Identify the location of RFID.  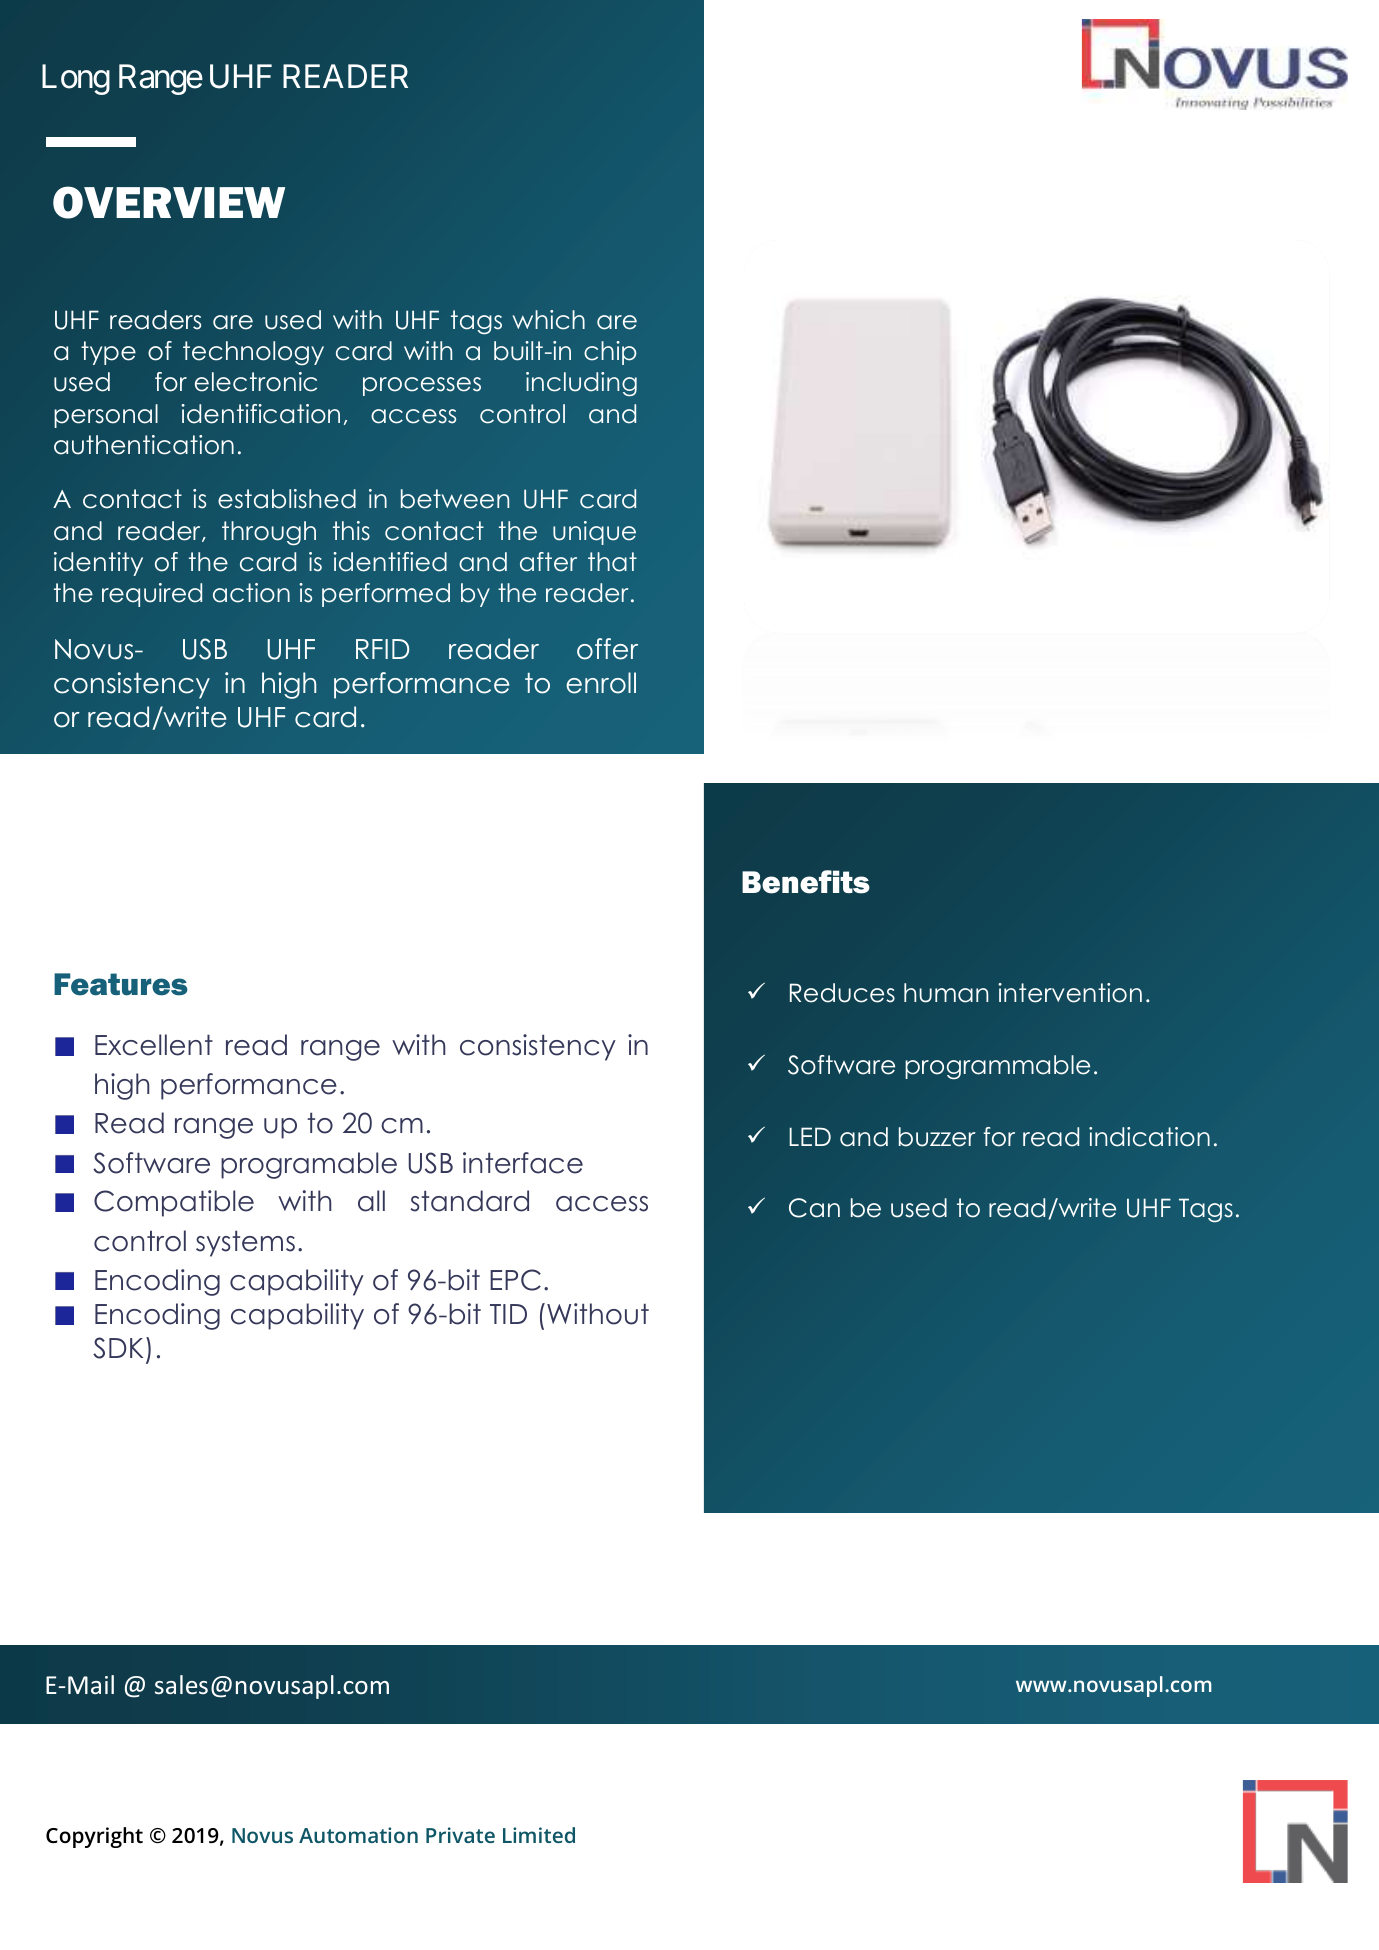
(382, 649).
